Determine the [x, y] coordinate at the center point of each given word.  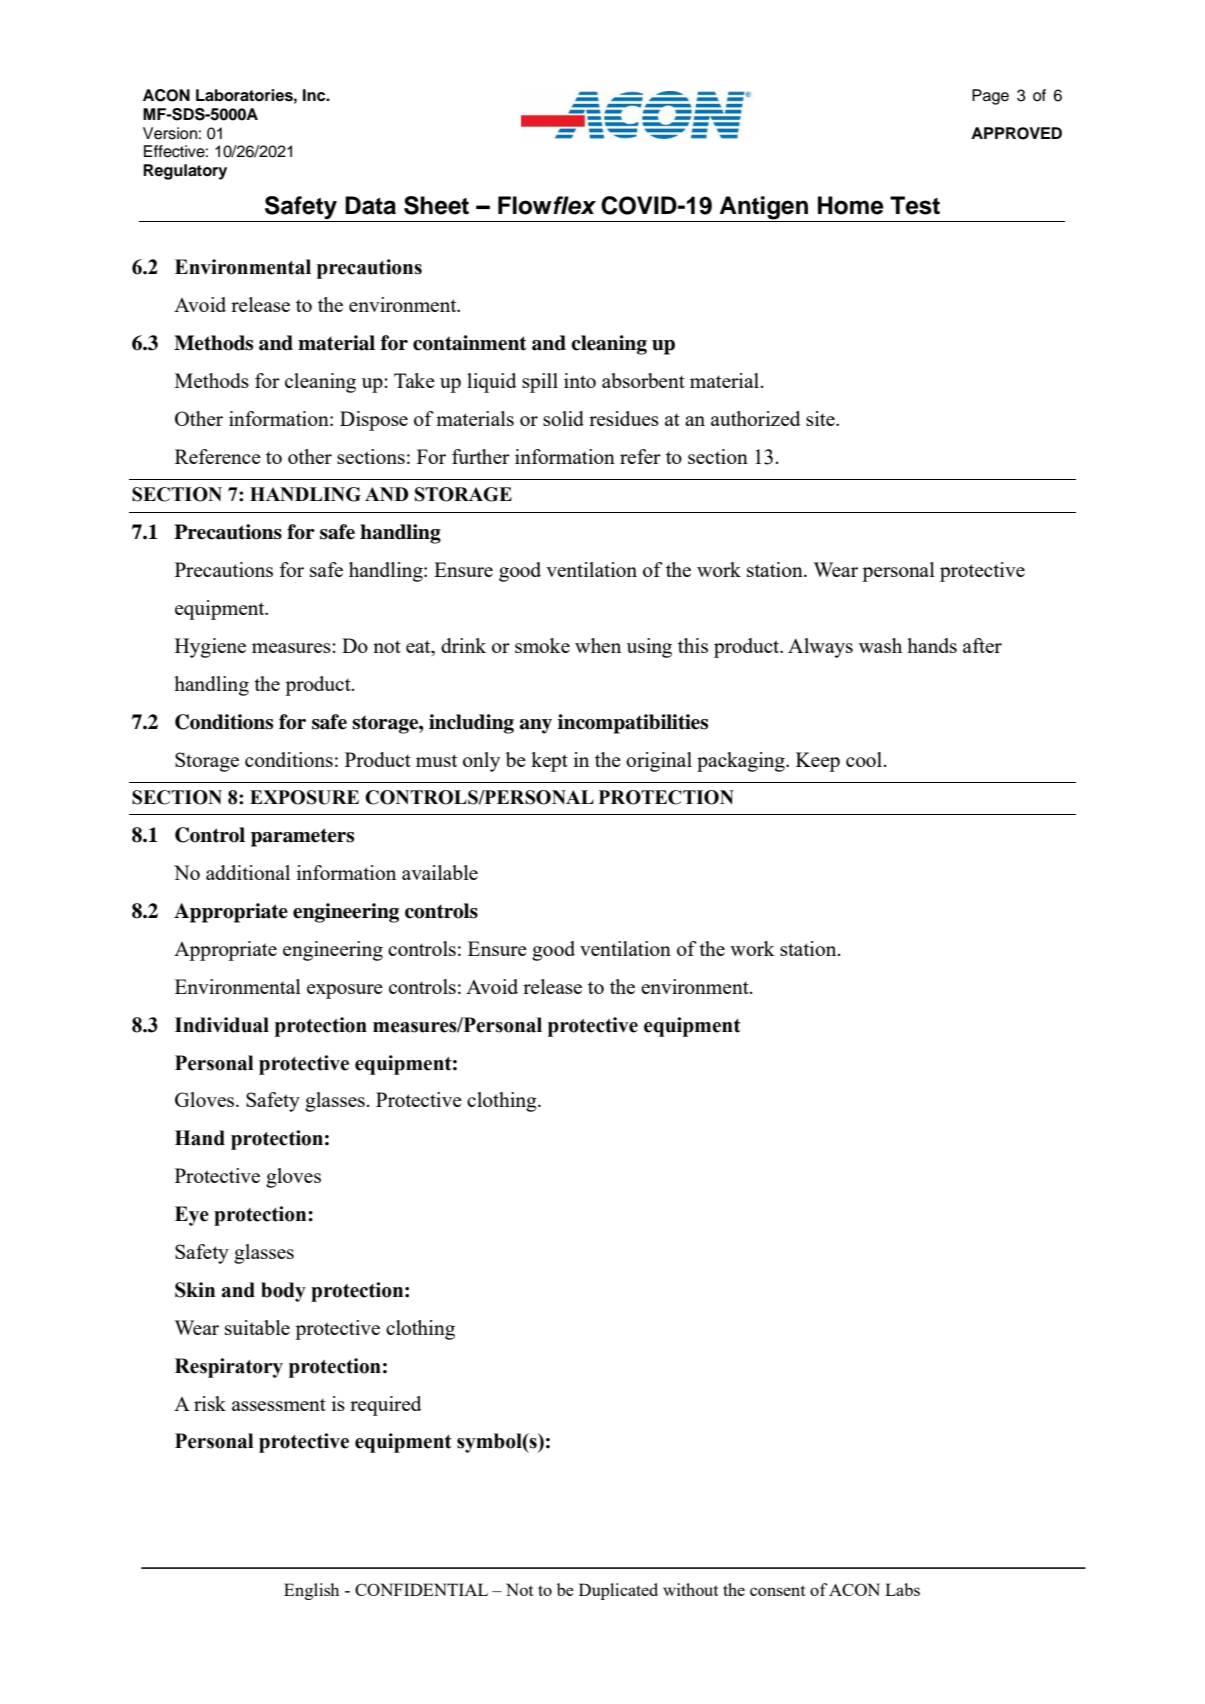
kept [549, 762]
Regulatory [185, 172]
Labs [902, 1589]
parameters [302, 837]
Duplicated [618, 1591]
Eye [192, 1216]
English [311, 1591]
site [821, 418]
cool [864, 759]
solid [563, 418]
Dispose [374, 421]
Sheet [436, 205]
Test [915, 205]
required [385, 1406]
